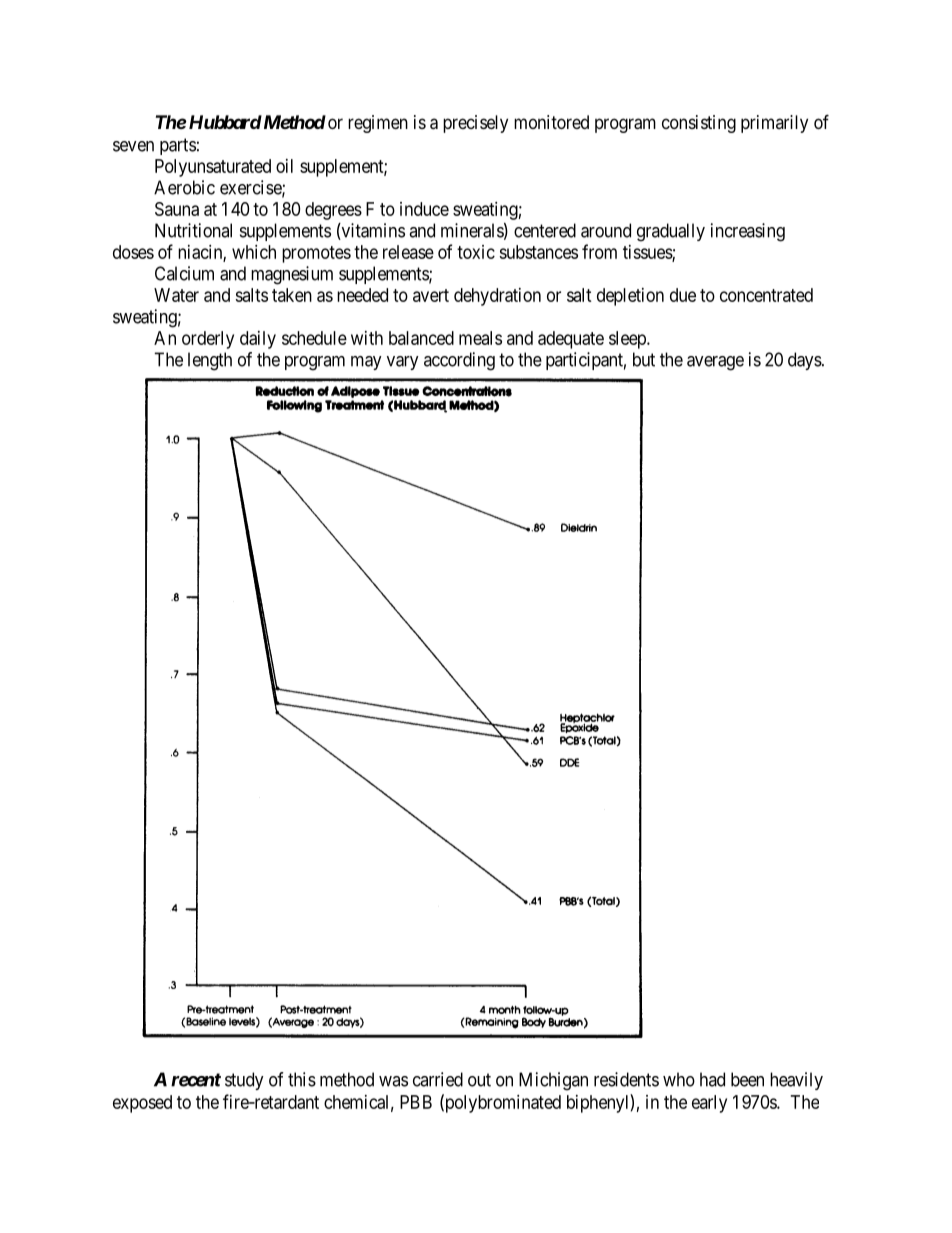 This document has height=1233, width=952. I want to click on average, so click(715, 363).
